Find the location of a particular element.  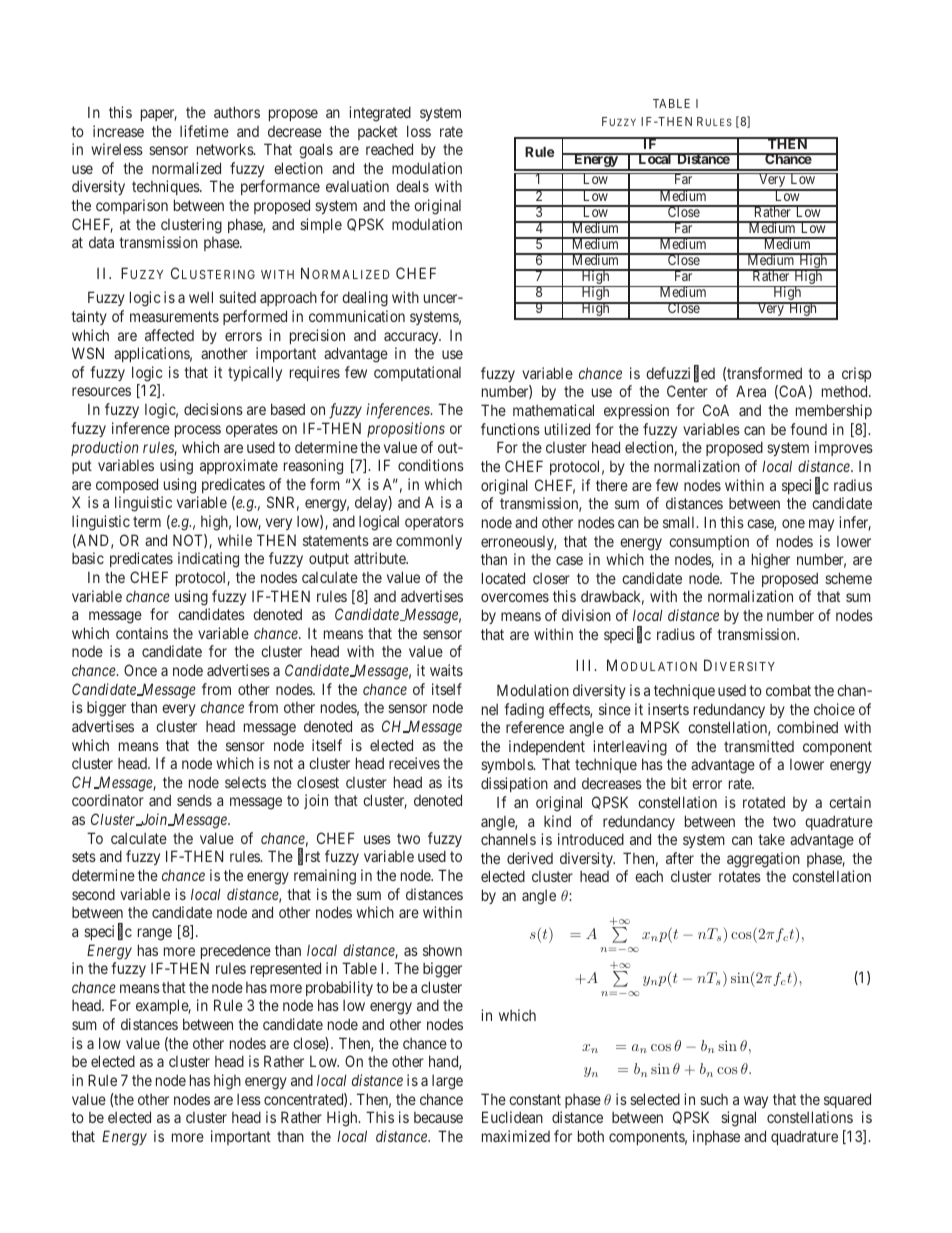

way is located at coordinates (756, 1102).
